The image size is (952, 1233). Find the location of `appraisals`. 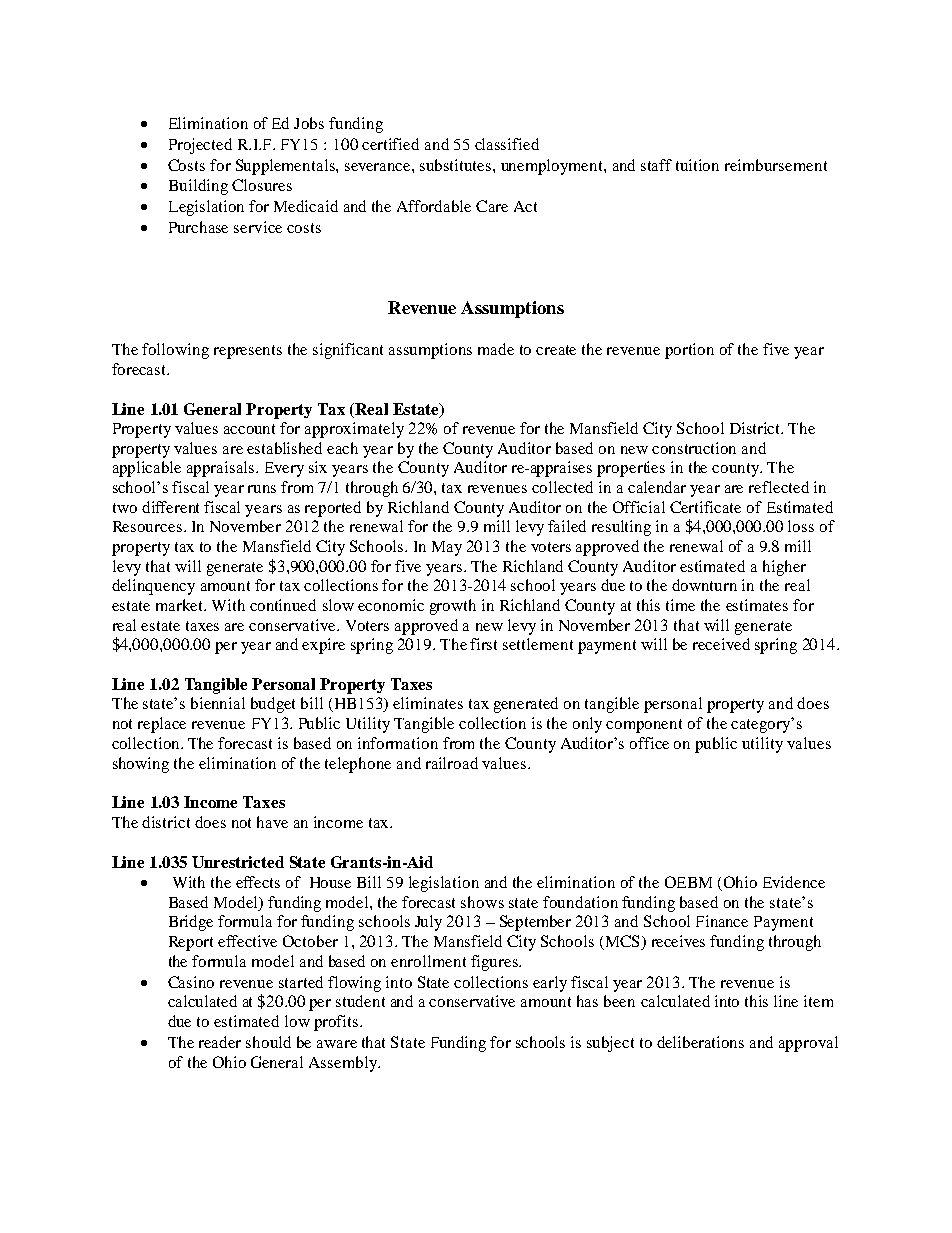

appraisals is located at coordinates (222, 469).
